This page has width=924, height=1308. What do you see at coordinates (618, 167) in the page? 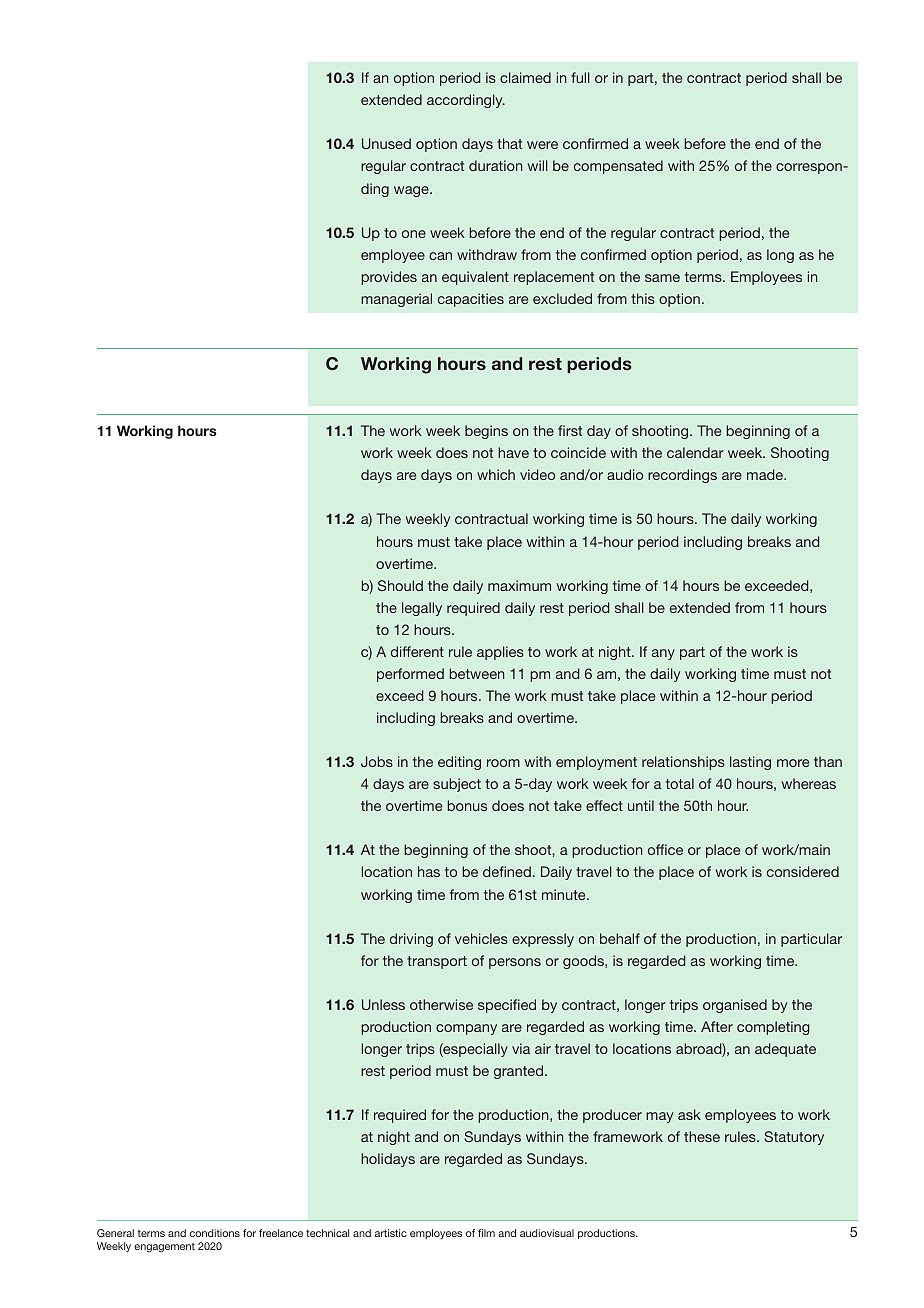
I see `compensated` at bounding box center [618, 167].
